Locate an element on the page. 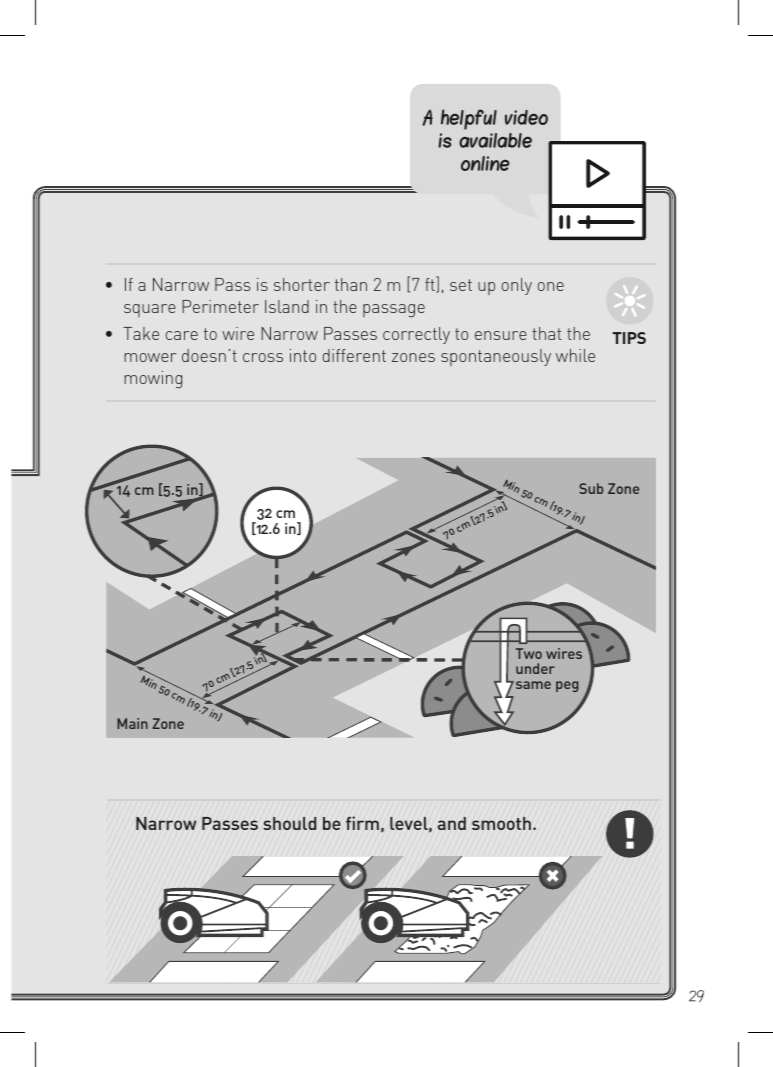  helpful is located at coordinates (469, 119).
